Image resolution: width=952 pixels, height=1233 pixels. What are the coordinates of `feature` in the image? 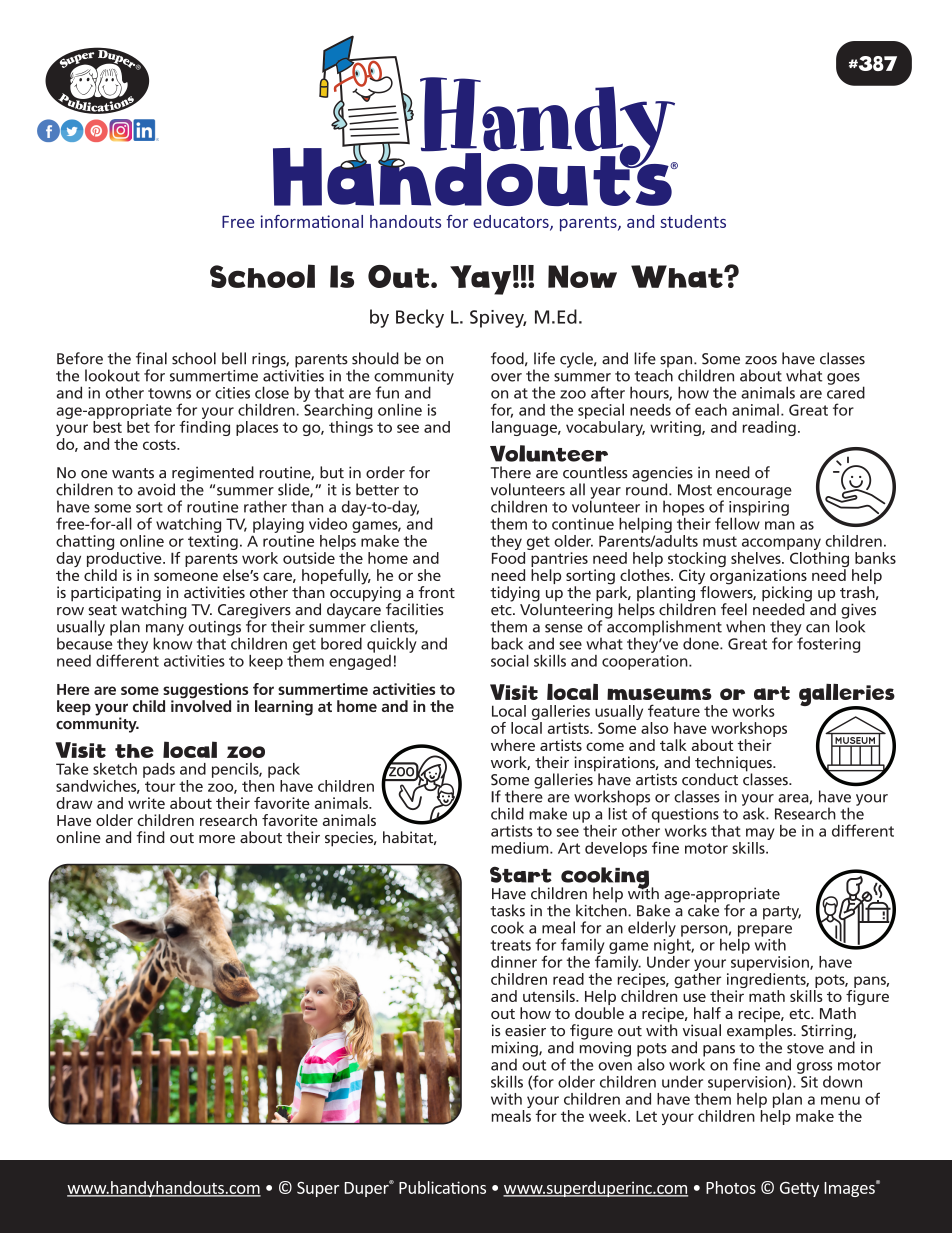 It's located at (674, 710).
